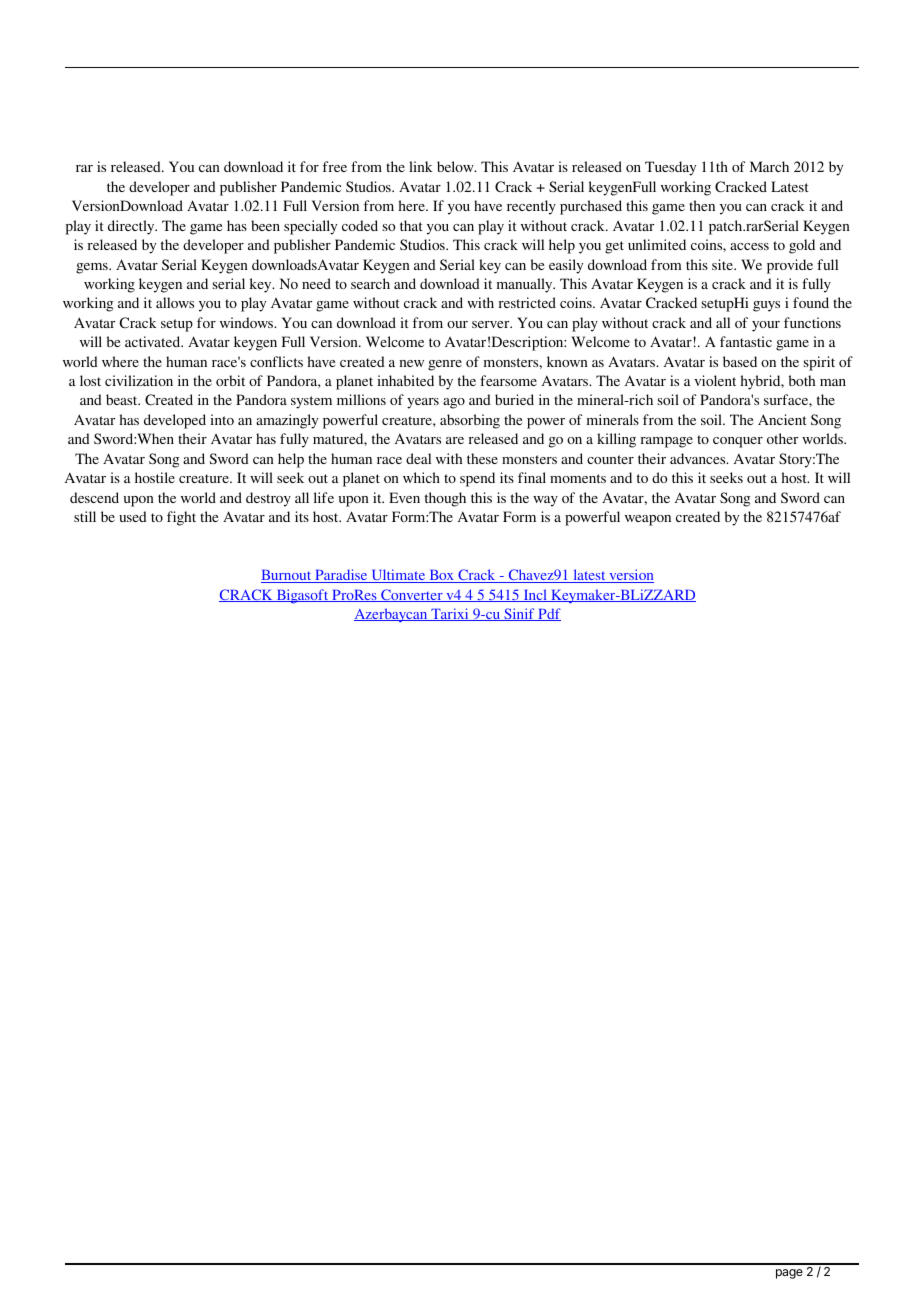 The height and width of the image is (1308, 924). I want to click on directly, so click(132, 227).
